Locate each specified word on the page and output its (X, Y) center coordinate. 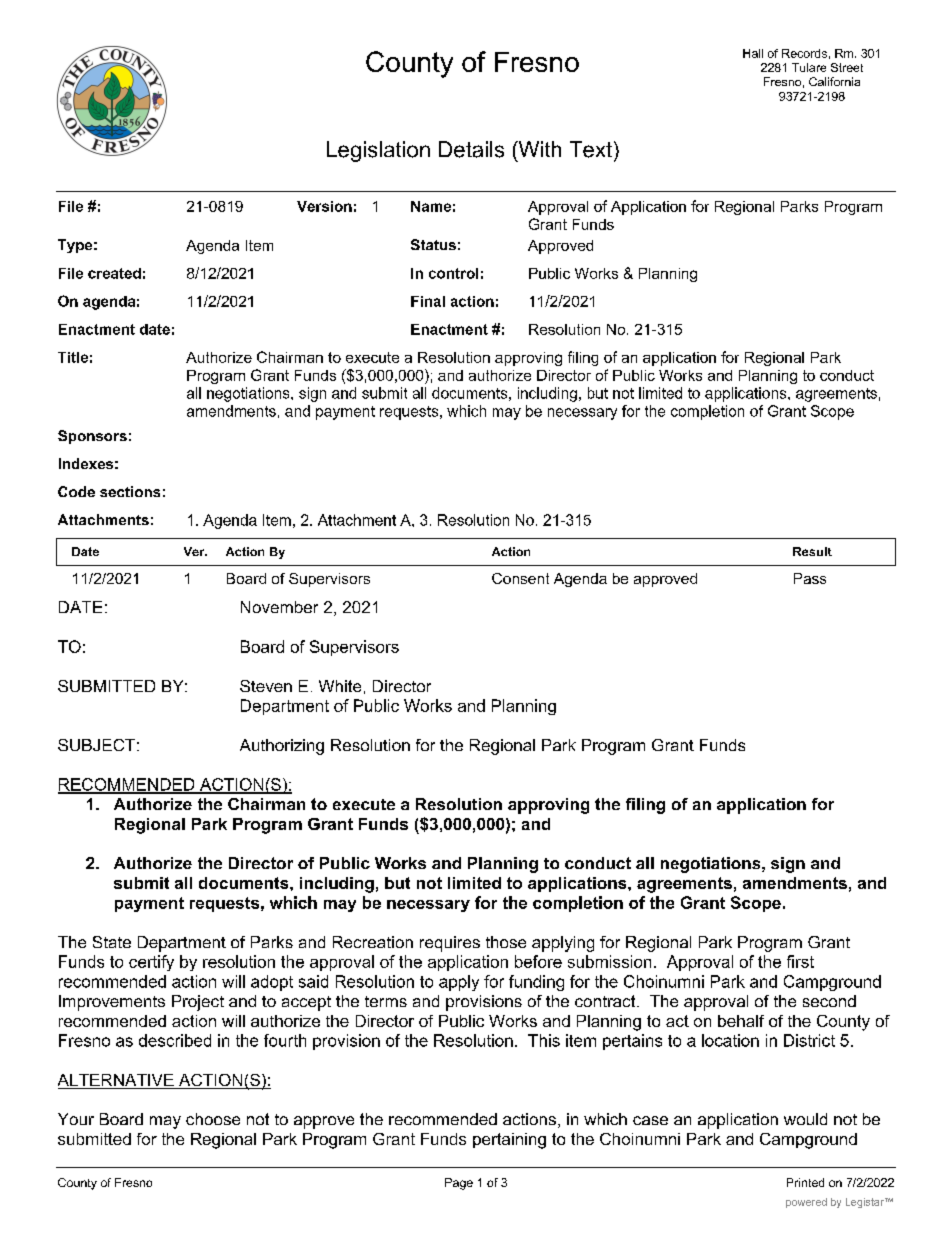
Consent (520, 578)
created (114, 273)
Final (428, 301)
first (800, 961)
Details (471, 149)
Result (812, 551)
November (279, 607)
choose (213, 1119)
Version (324, 206)
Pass (810, 578)
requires (450, 944)
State (112, 942)
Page (459, 1184)
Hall (753, 53)
